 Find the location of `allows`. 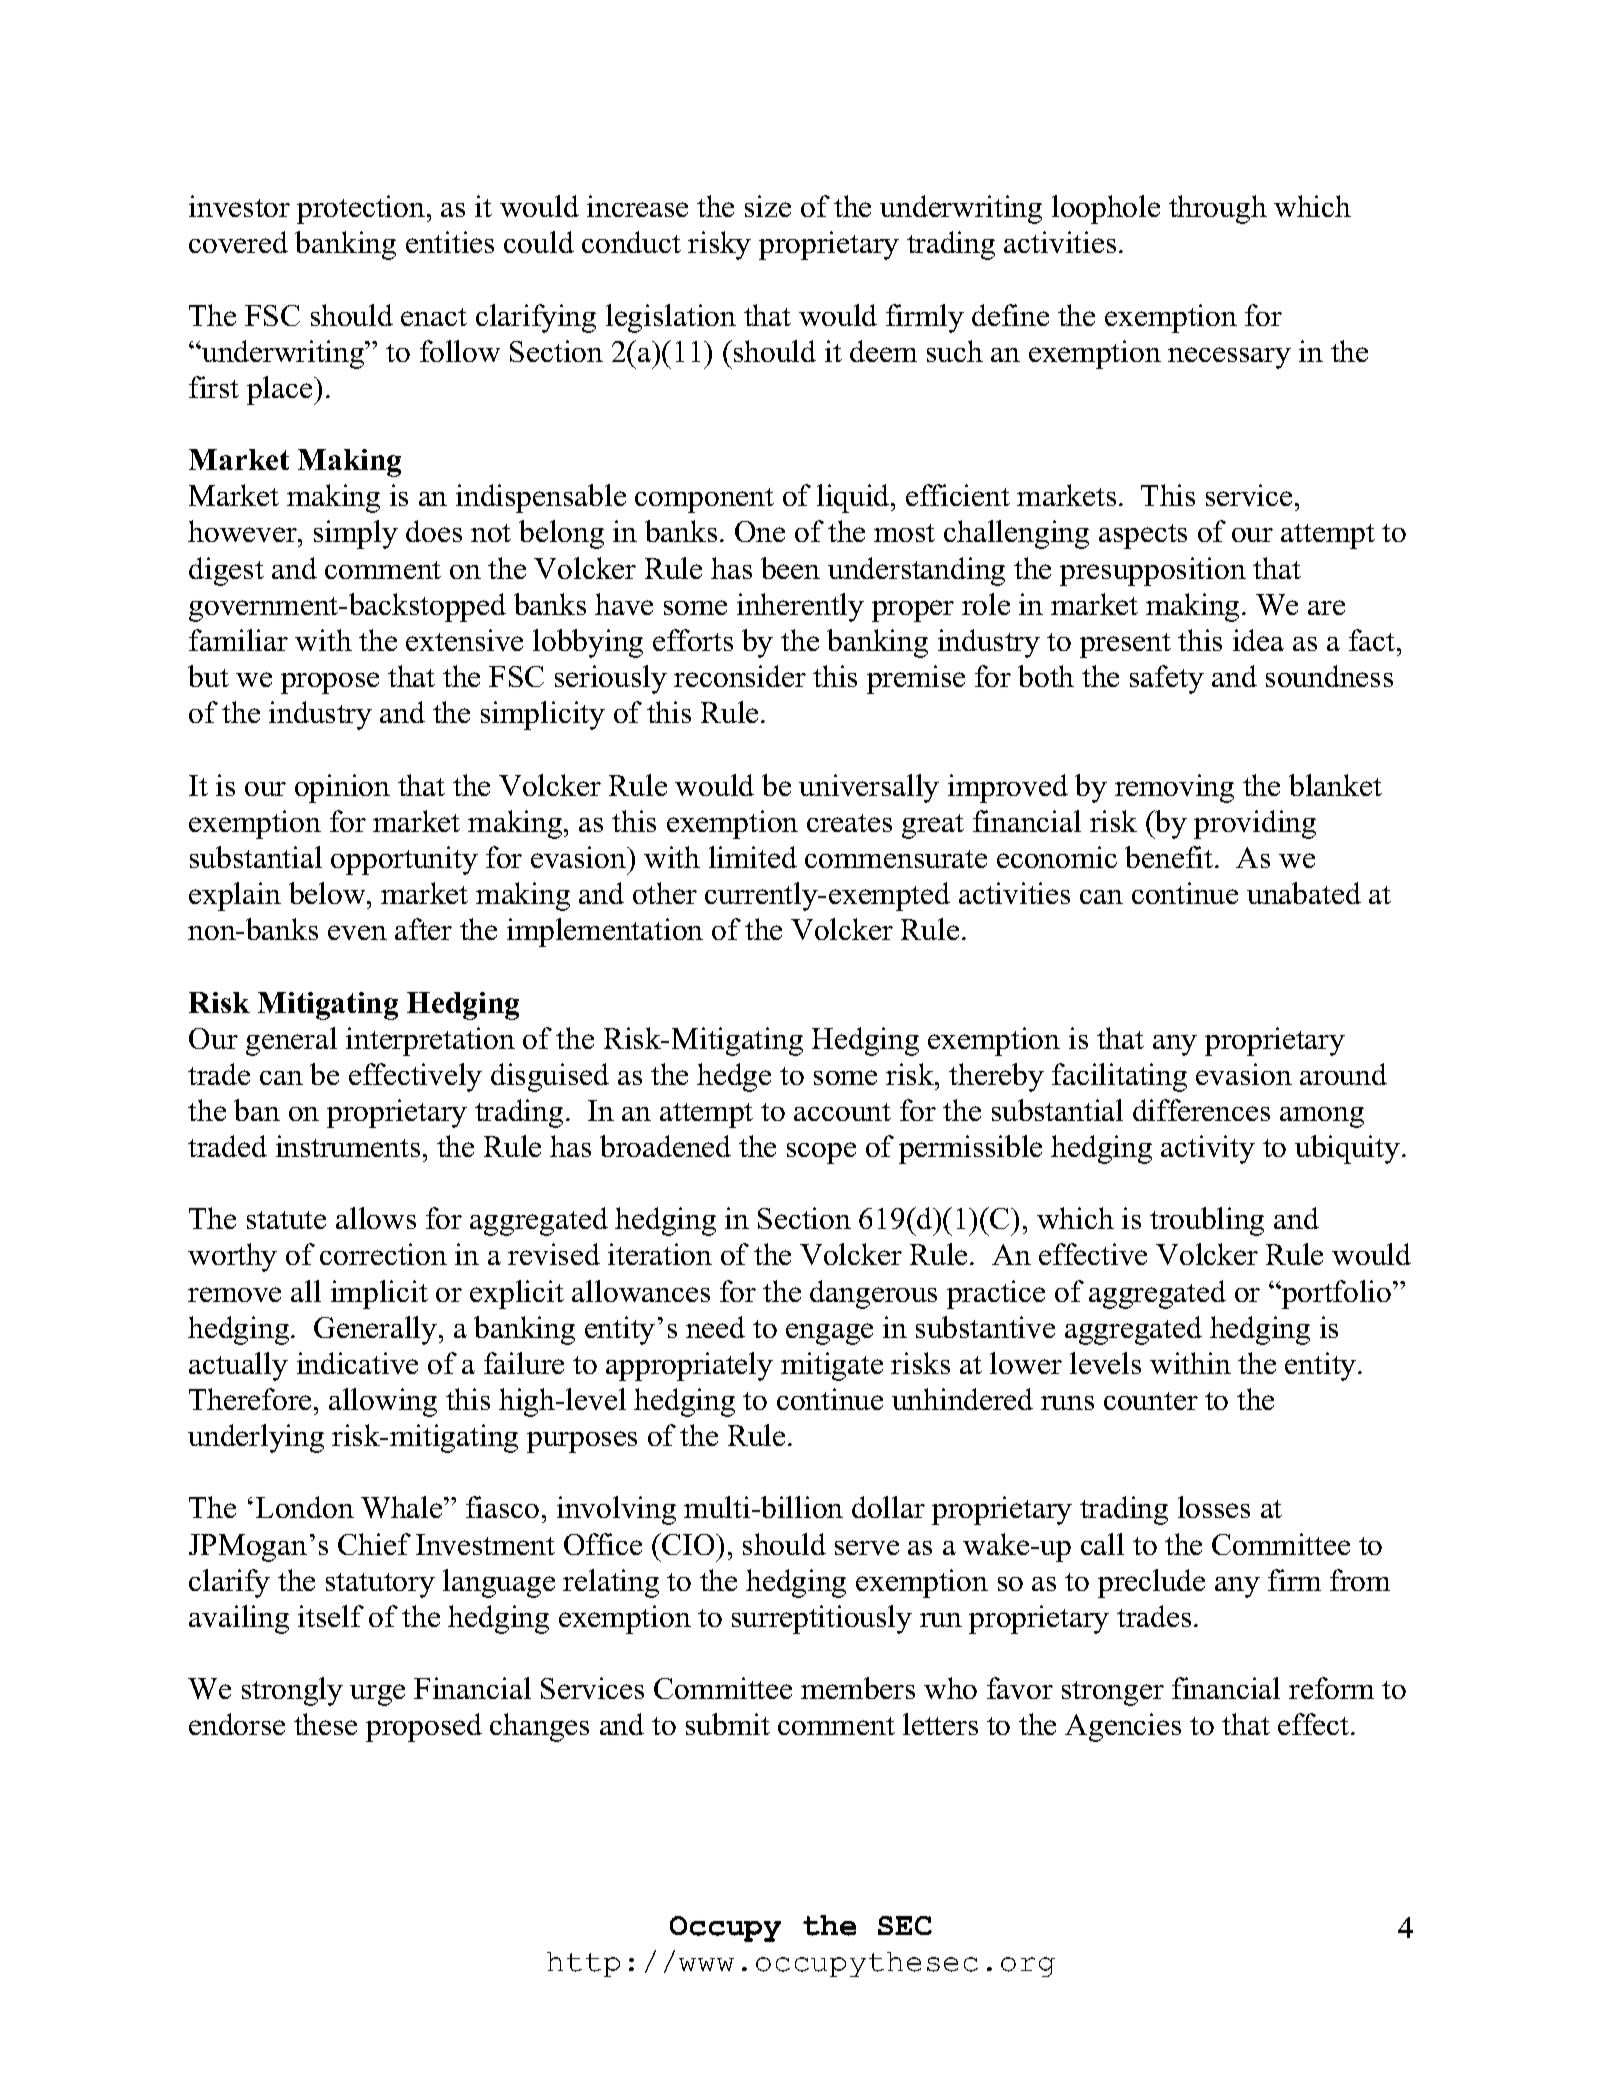

allows is located at coordinates (376, 1218).
